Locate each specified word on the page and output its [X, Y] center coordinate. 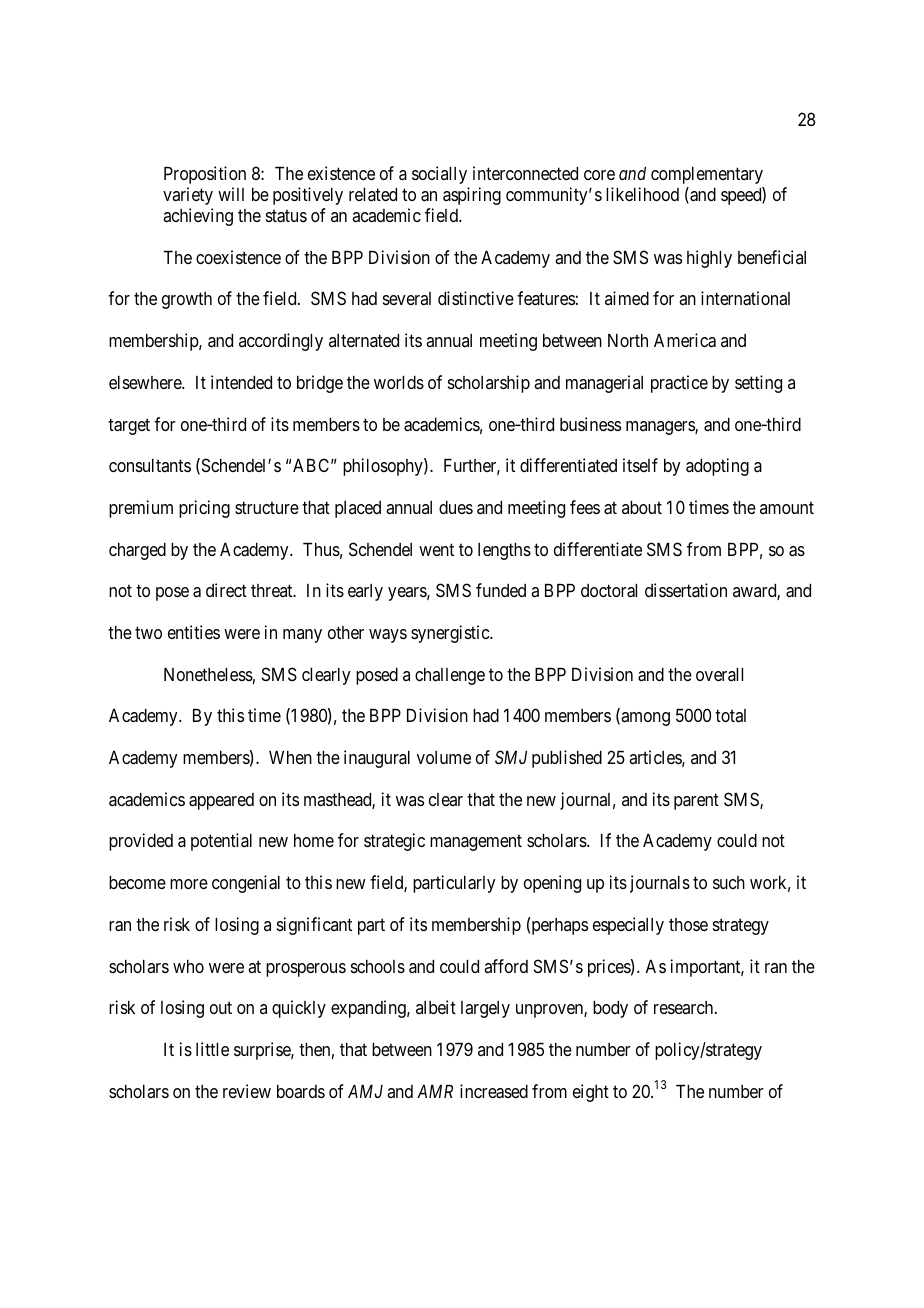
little [212, 1049]
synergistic [451, 634]
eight [591, 1093]
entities [194, 632]
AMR [435, 1091]
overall [719, 674]
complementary [707, 175]
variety [188, 196]
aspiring [472, 196]
